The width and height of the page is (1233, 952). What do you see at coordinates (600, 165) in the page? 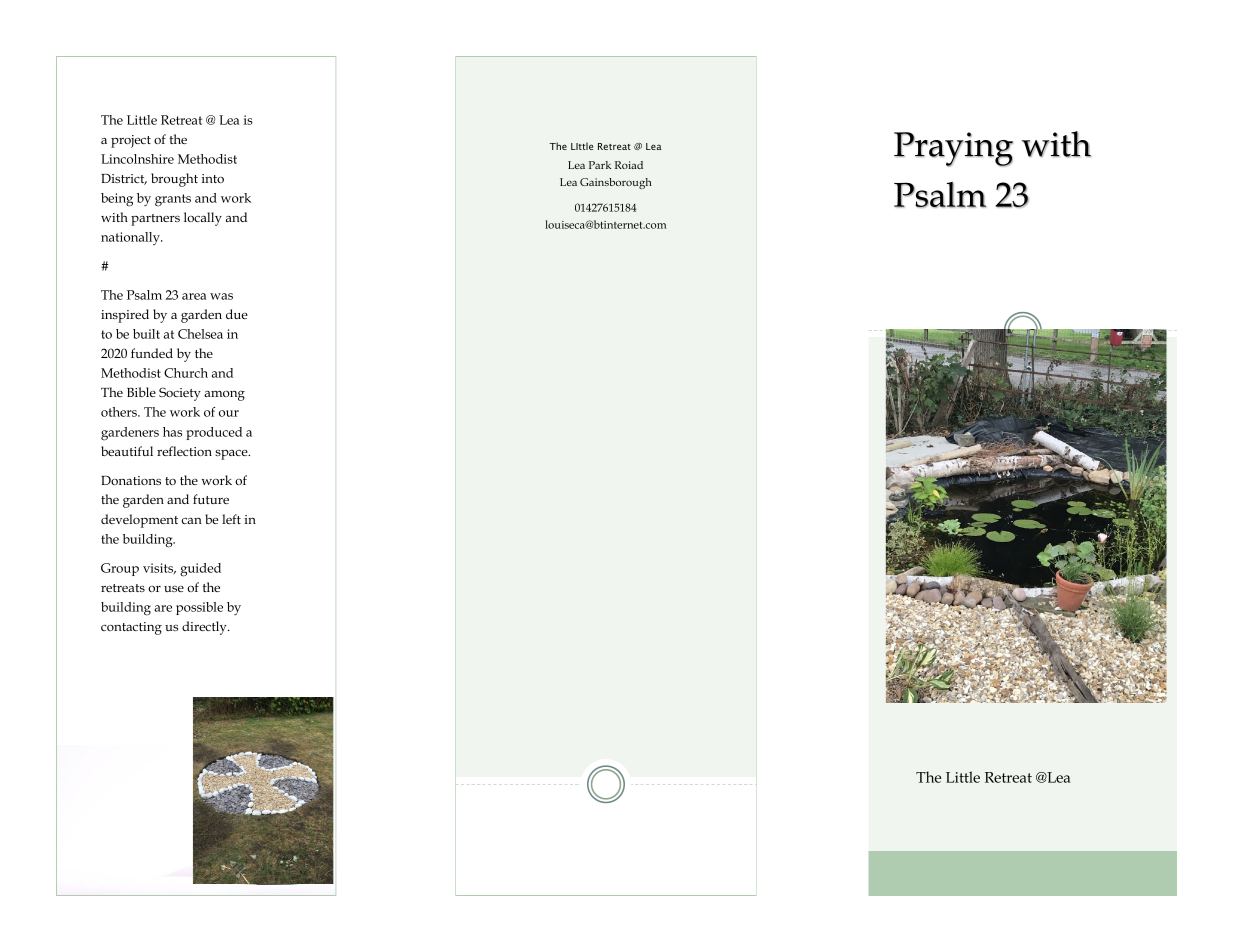
I see `Park` at bounding box center [600, 165].
